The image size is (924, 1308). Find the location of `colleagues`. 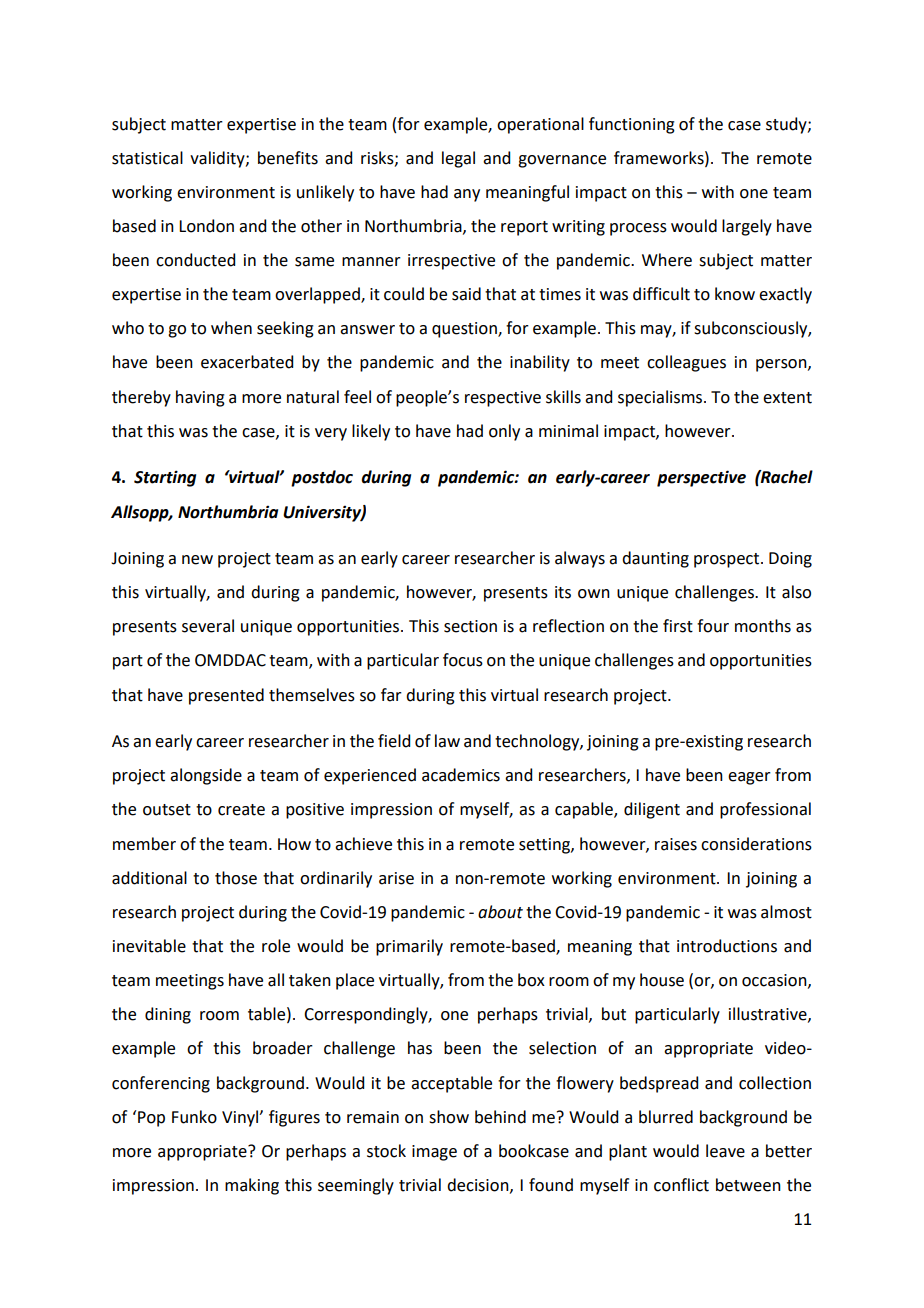

colleagues is located at coordinates (686, 363).
